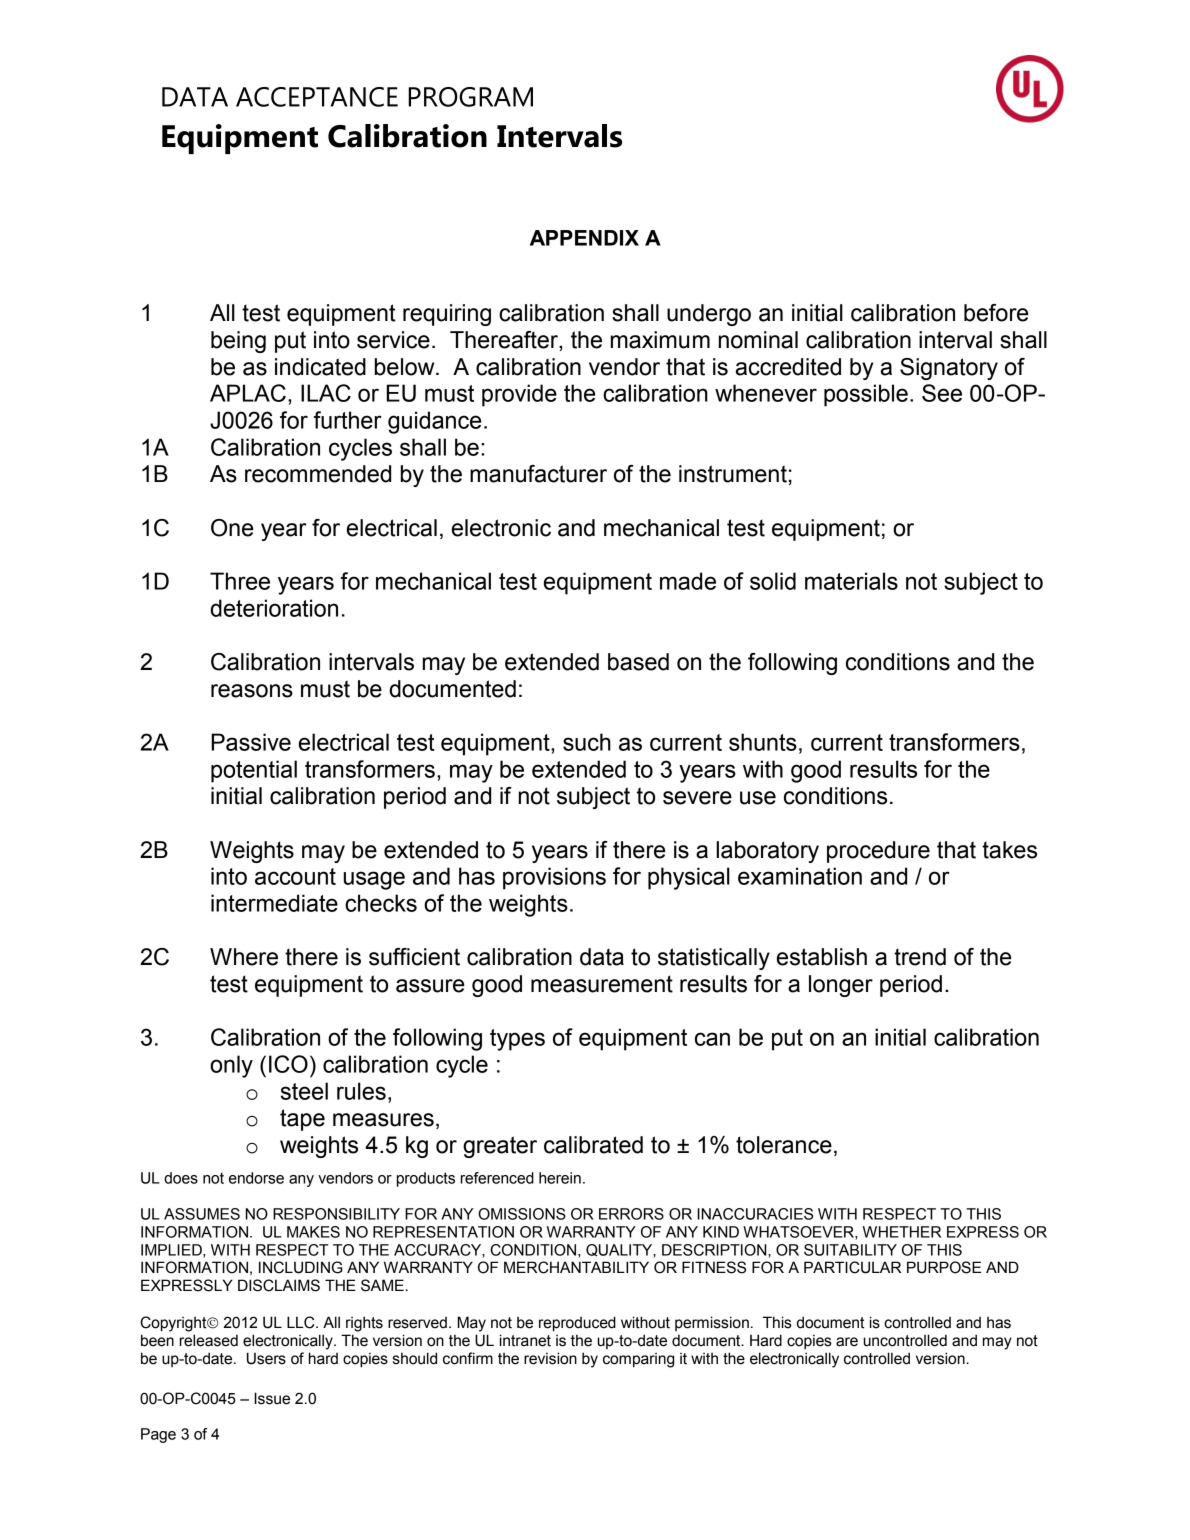  Describe the element at coordinates (847, 1342) in the screenshot. I see `are` at that location.
